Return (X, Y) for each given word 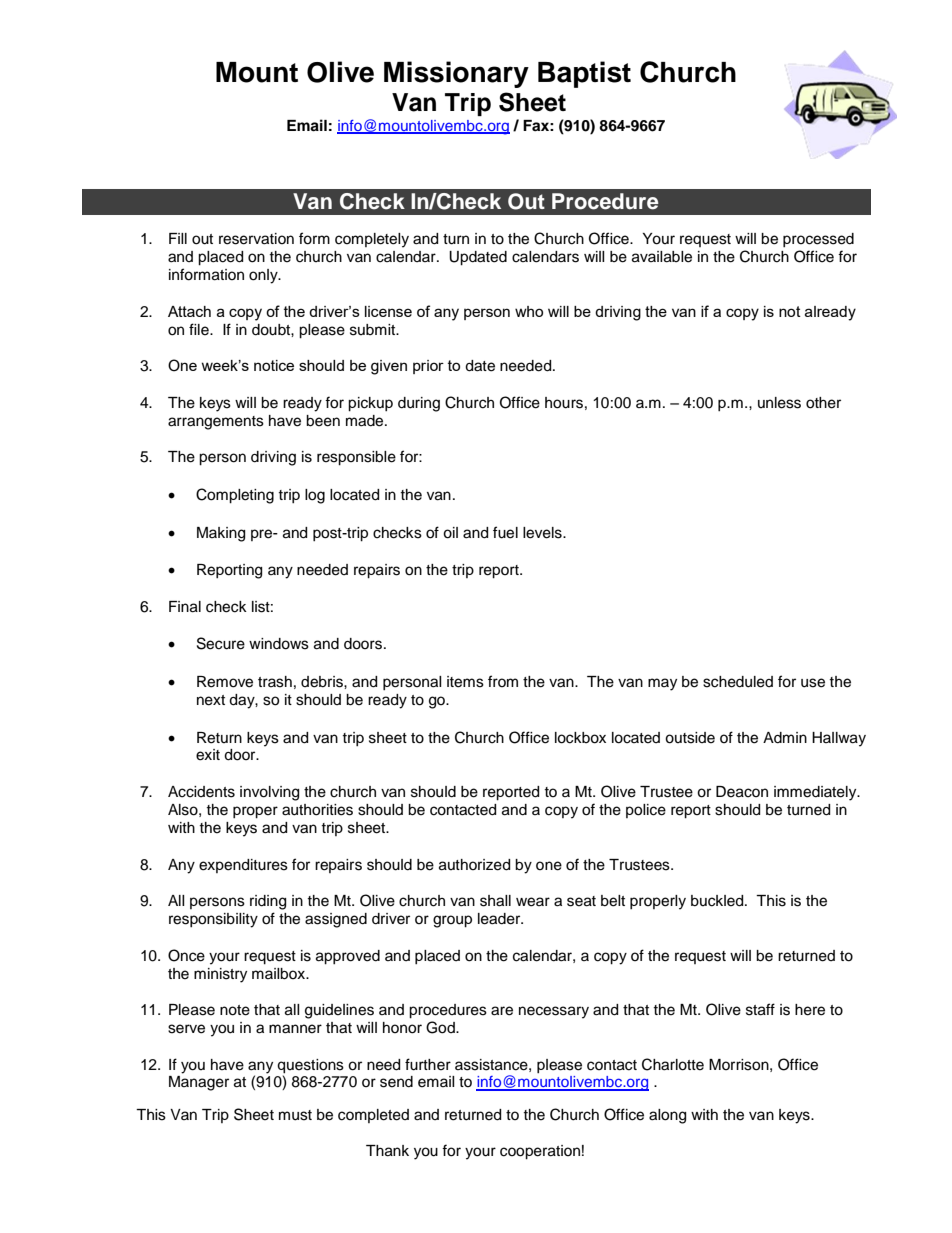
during (419, 404)
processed (818, 240)
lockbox (580, 738)
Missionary (456, 74)
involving (269, 793)
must (295, 1115)
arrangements (216, 423)
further (428, 1064)
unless (779, 403)
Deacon (742, 792)
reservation (256, 239)
